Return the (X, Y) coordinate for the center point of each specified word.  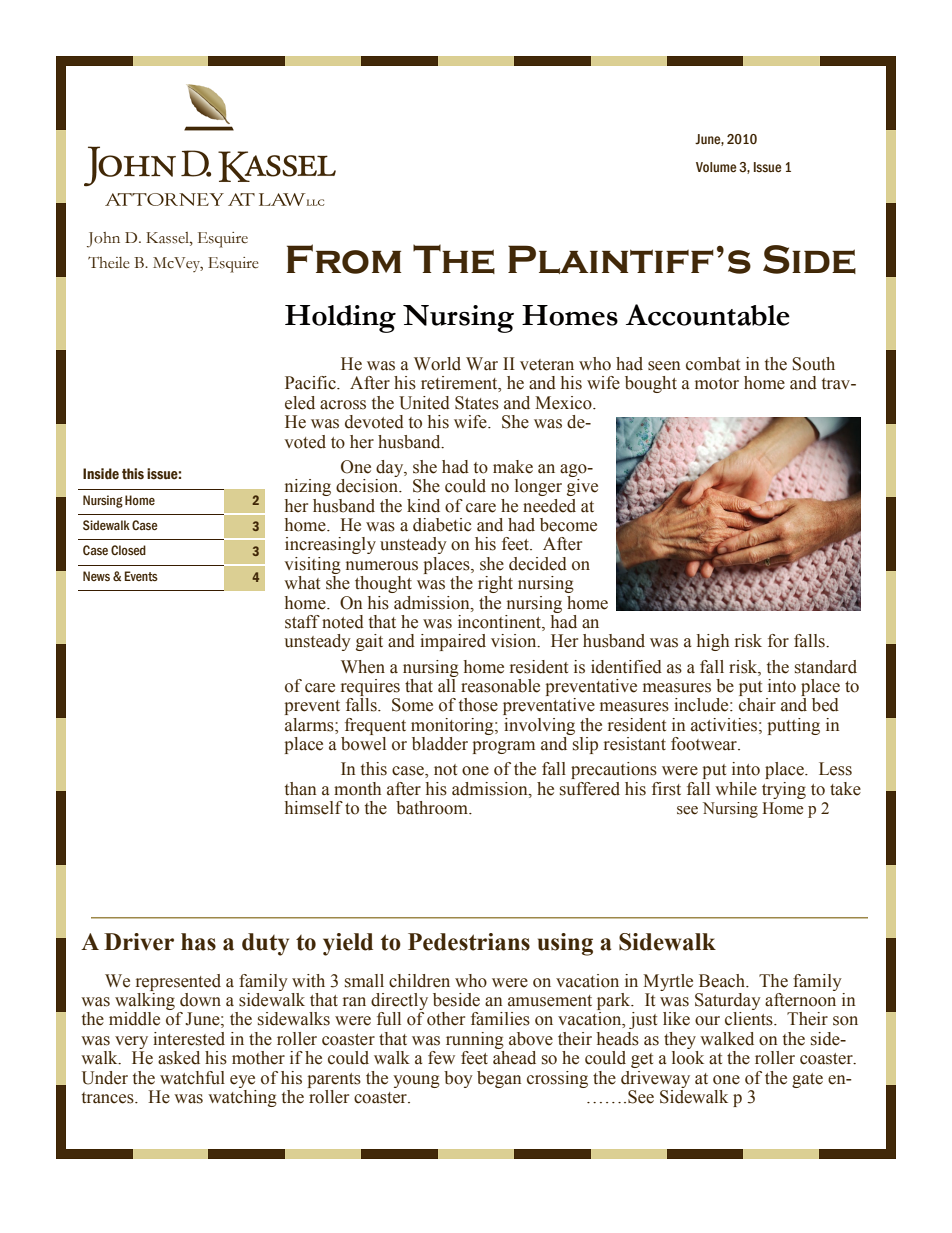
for (778, 641)
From (343, 259)
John (103, 240)
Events (141, 576)
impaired (453, 642)
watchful (192, 1078)
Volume (716, 167)
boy (458, 1079)
